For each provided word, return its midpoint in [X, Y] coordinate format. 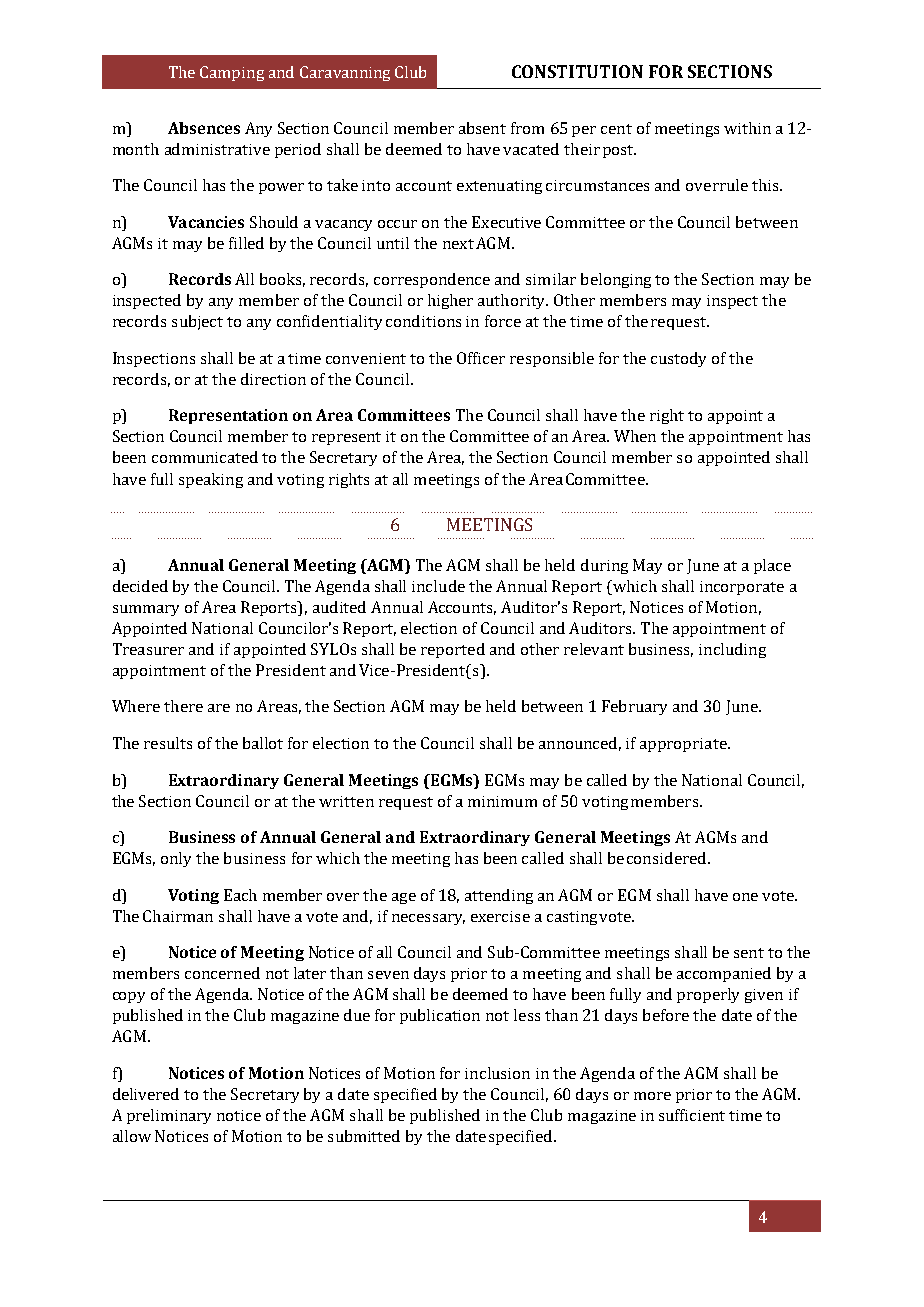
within [747, 128]
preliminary [169, 1116]
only [176, 859]
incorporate [742, 588]
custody [678, 359]
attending [499, 896]
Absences [204, 128]
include [438, 586]
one [745, 897]
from [527, 128]
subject [197, 322]
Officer [481, 358]
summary [146, 610]
